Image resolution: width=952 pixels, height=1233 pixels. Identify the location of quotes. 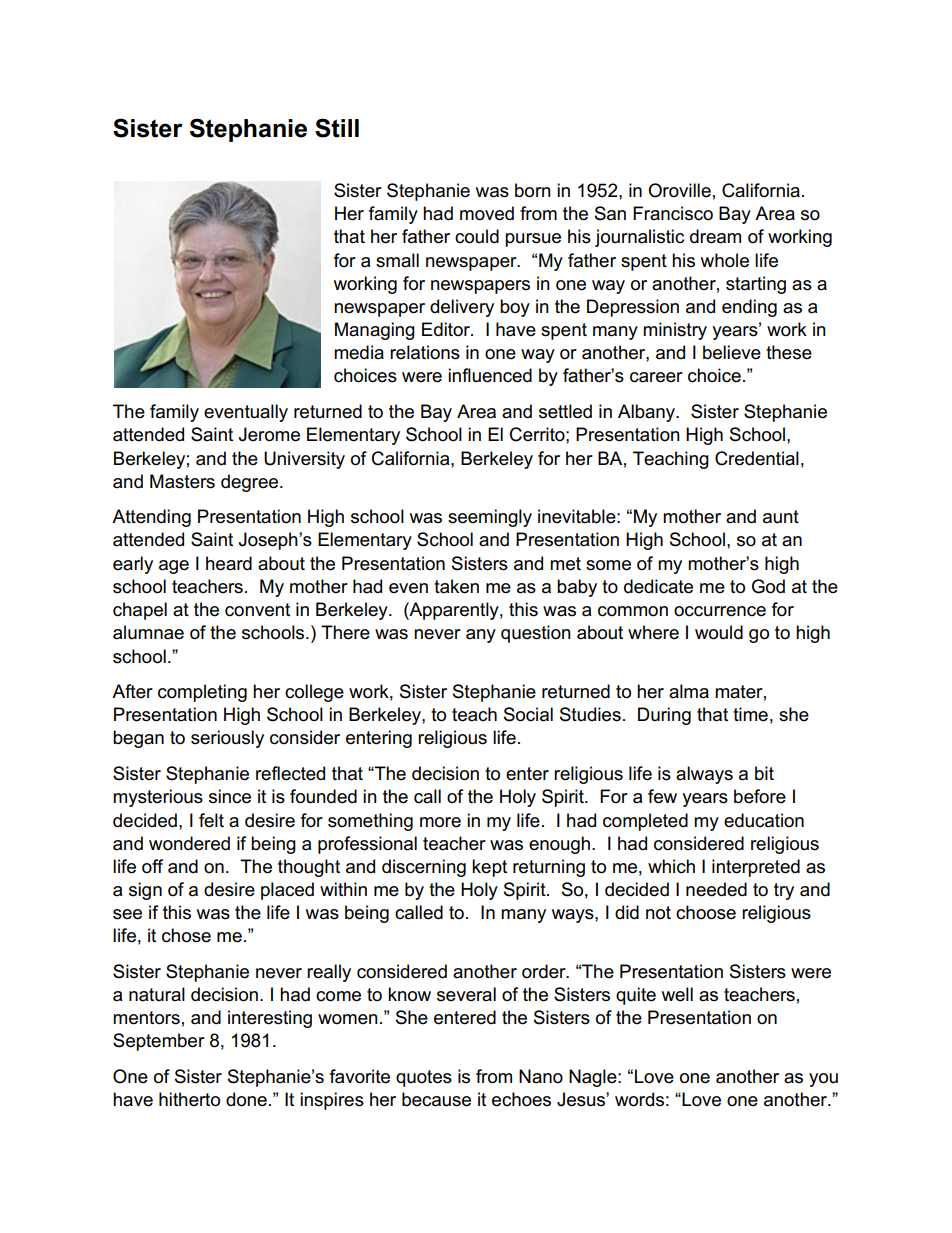
(424, 1078).
